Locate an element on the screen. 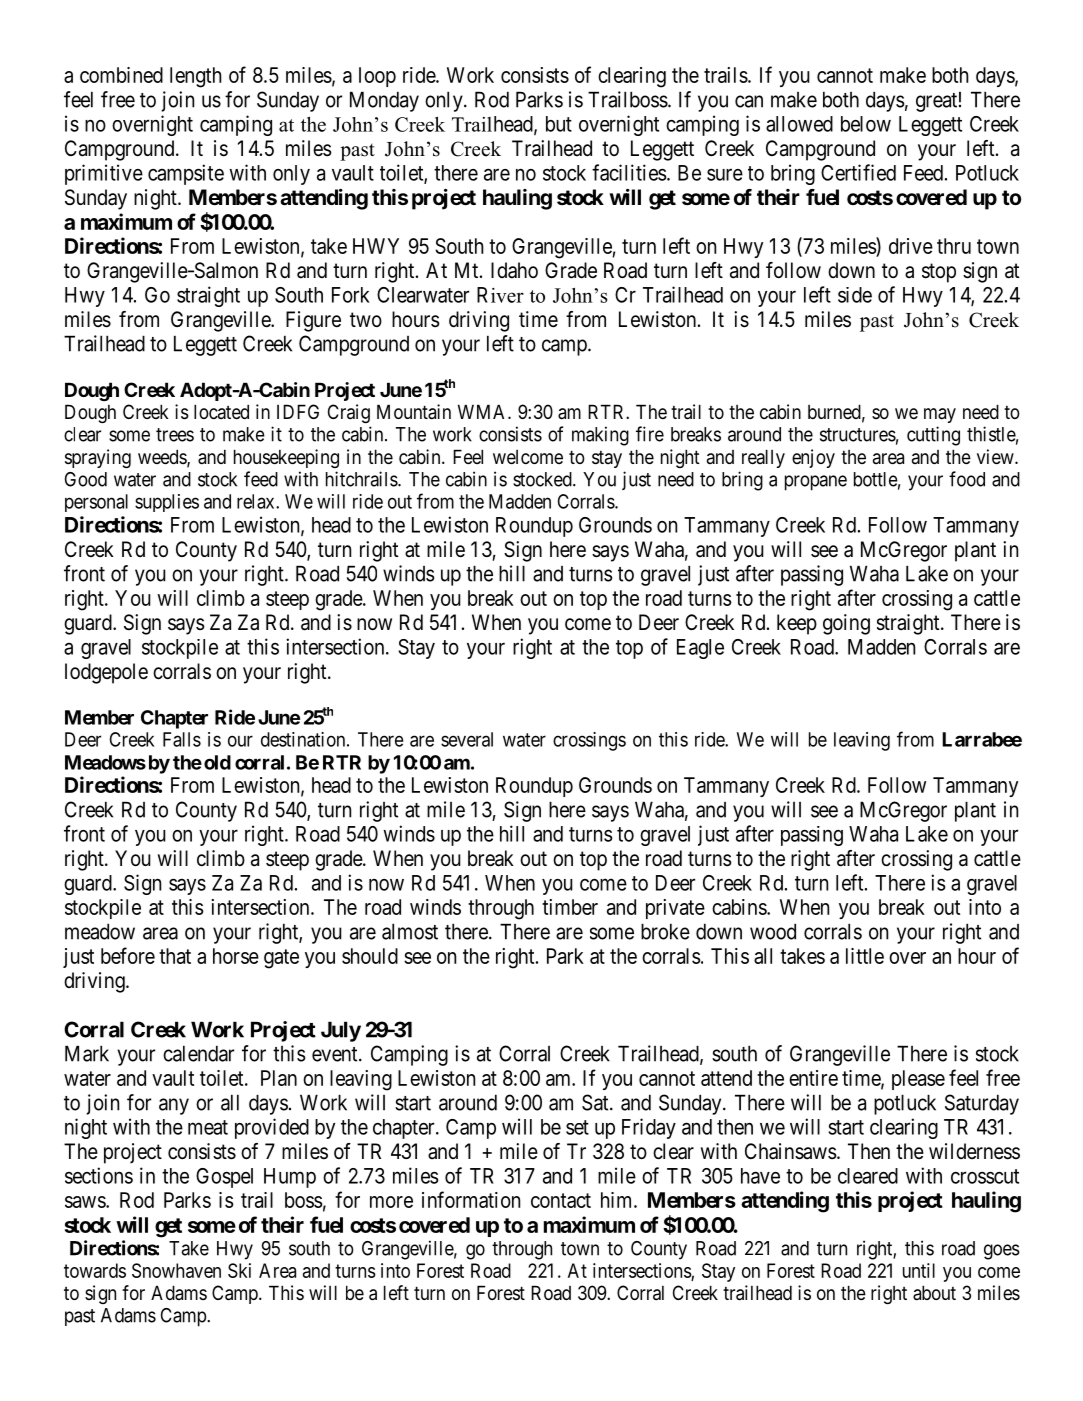  making is located at coordinates (600, 436).
